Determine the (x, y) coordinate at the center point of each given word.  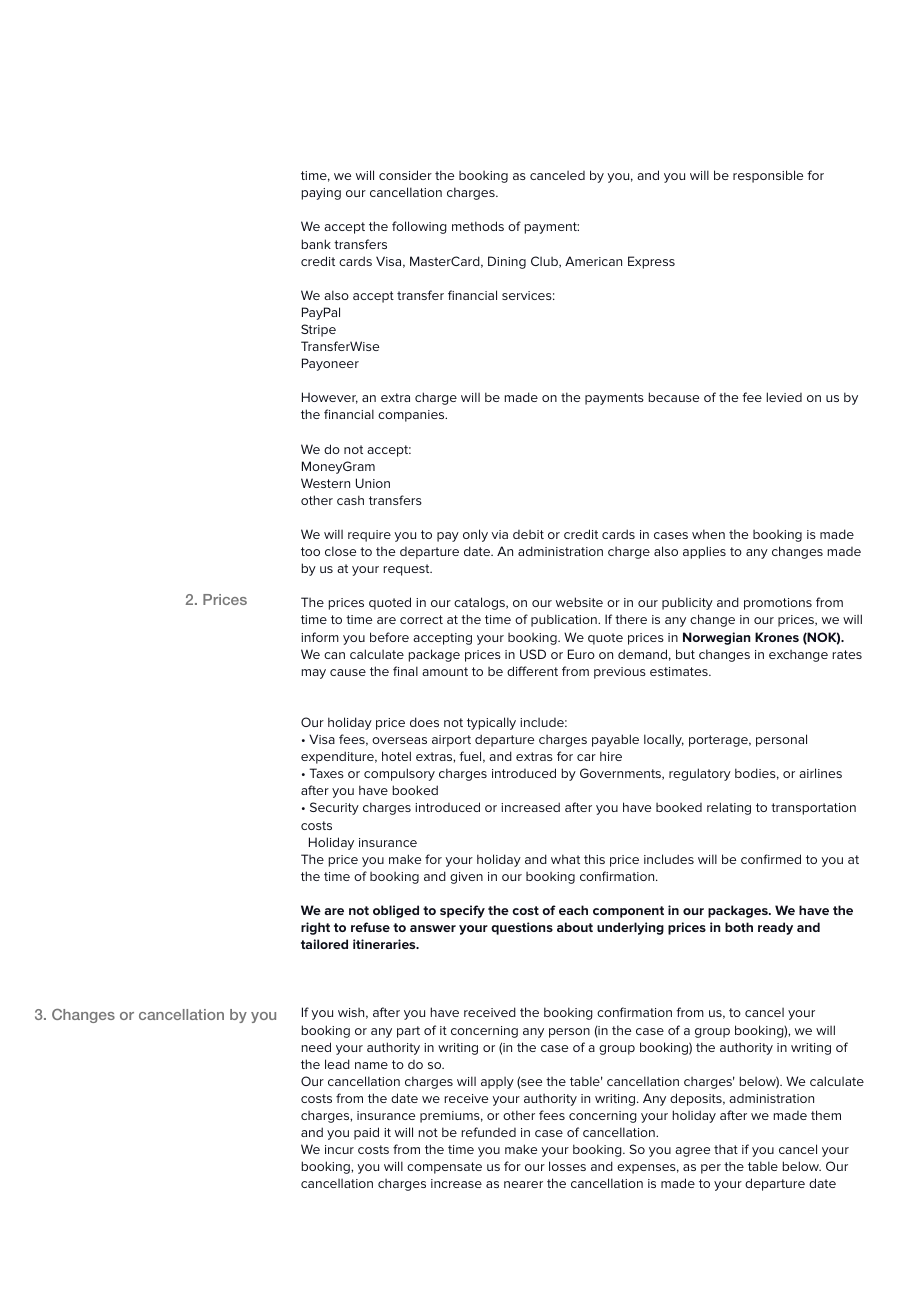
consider (405, 175)
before (389, 637)
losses (567, 1166)
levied (784, 397)
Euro (581, 654)
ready (775, 928)
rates (847, 654)
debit (528, 534)
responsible (768, 176)
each (573, 910)
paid (366, 1133)
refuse (370, 927)
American (593, 261)
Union (373, 483)
